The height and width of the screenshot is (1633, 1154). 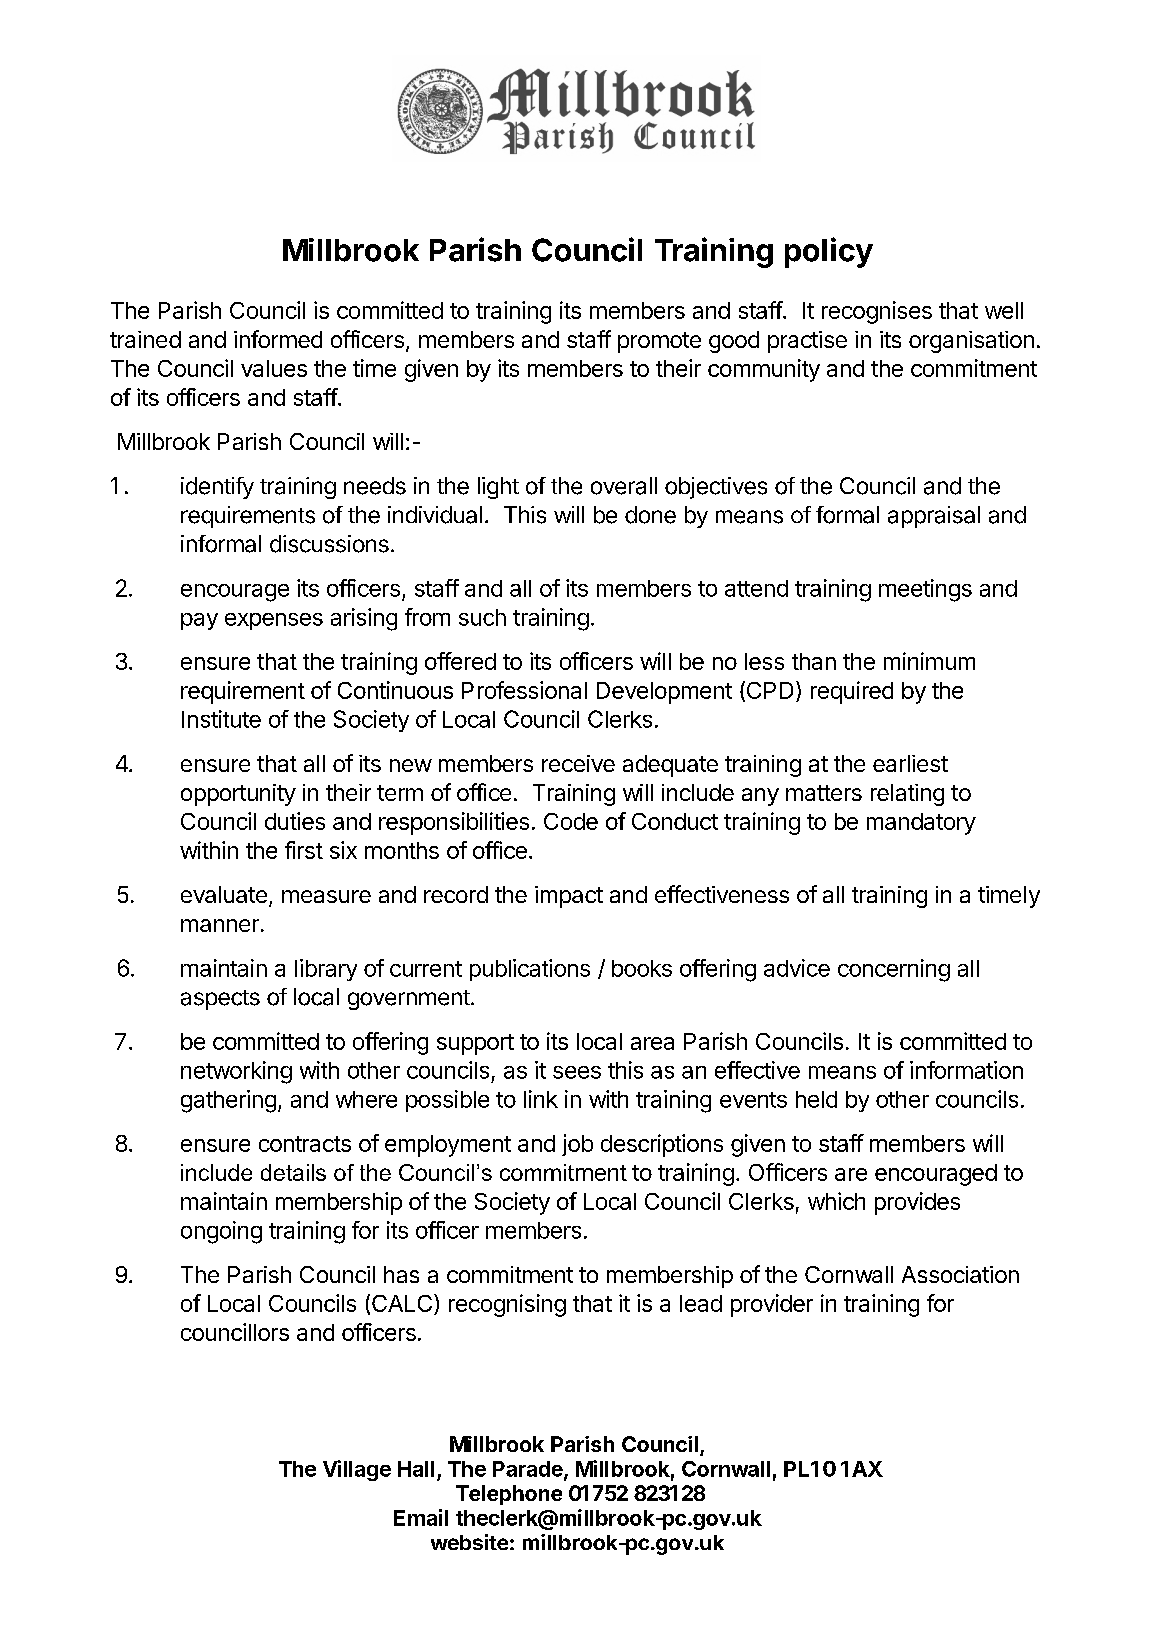 What do you see at coordinates (569, 897) in the screenshot?
I see `impact` at bounding box center [569, 897].
